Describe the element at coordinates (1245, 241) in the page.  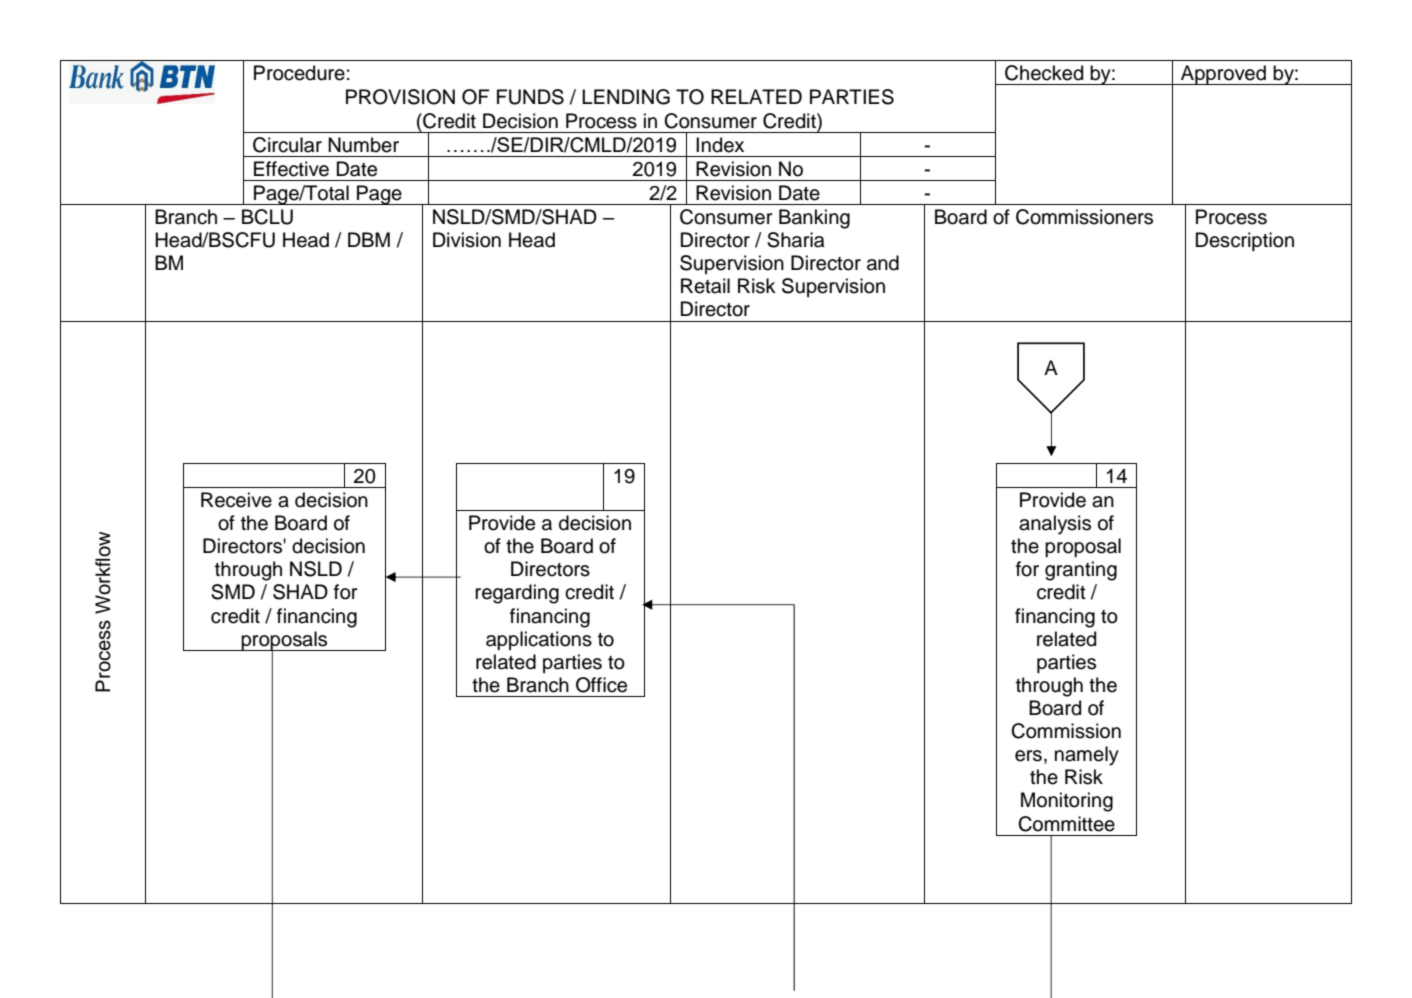
I see `Description` at that location.
